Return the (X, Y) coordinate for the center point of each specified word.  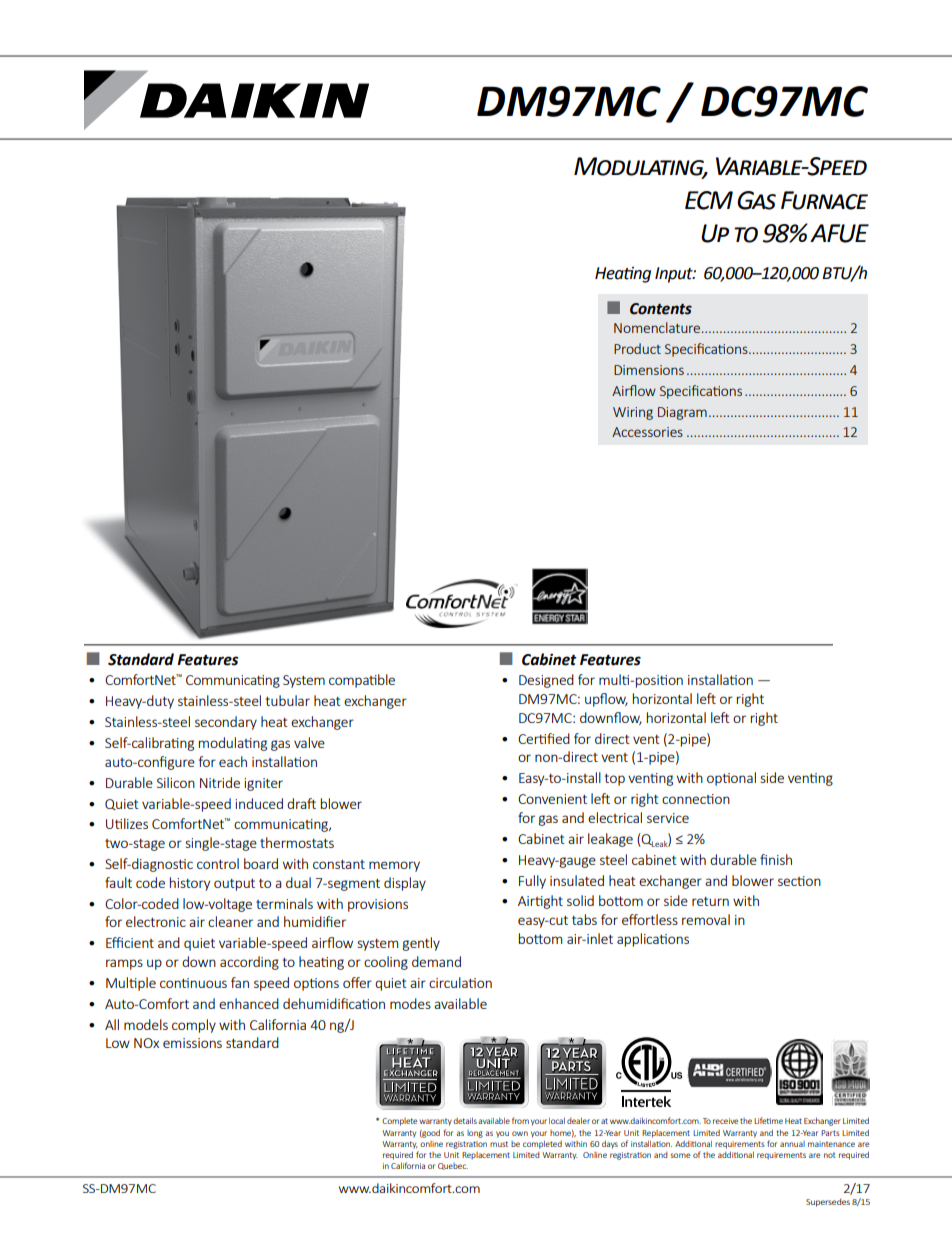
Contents (661, 309)
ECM (709, 200)
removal (706, 919)
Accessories (647, 432)
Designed (546, 681)
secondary (226, 723)
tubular (288, 700)
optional (731, 779)
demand (436, 961)
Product (637, 348)
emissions (192, 1043)
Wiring (633, 413)
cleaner (230, 921)
